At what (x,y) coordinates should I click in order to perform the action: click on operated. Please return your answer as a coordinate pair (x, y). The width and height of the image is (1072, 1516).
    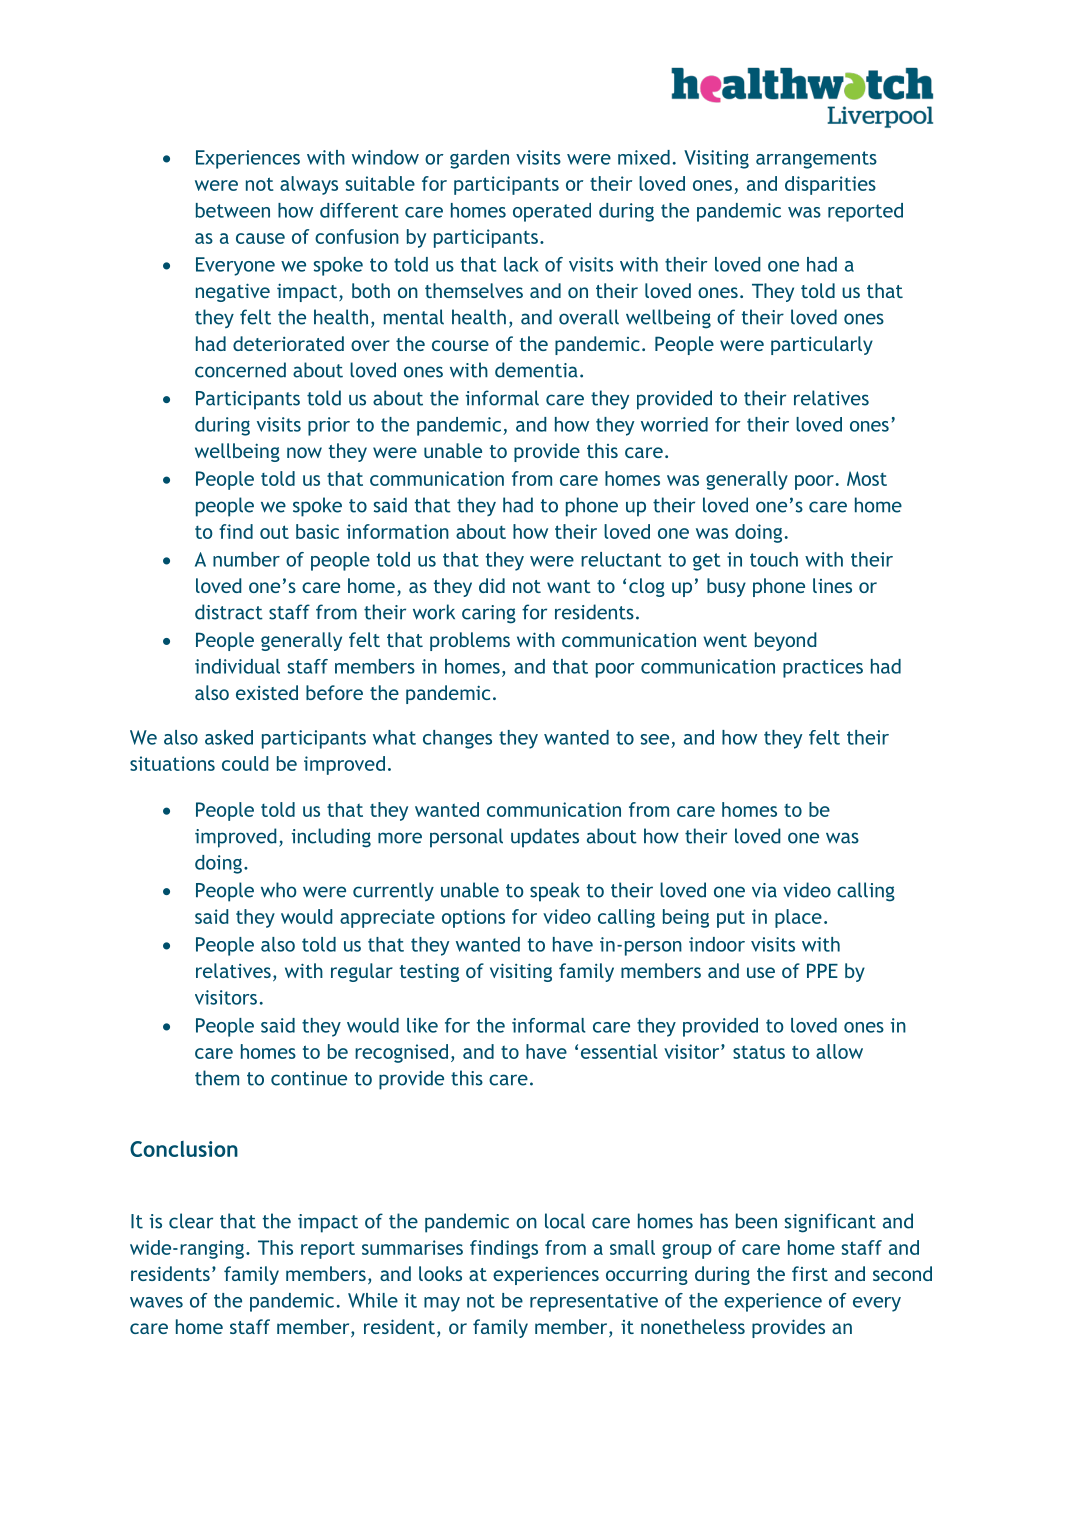
    Looking at the image, I should click on (552, 212).
